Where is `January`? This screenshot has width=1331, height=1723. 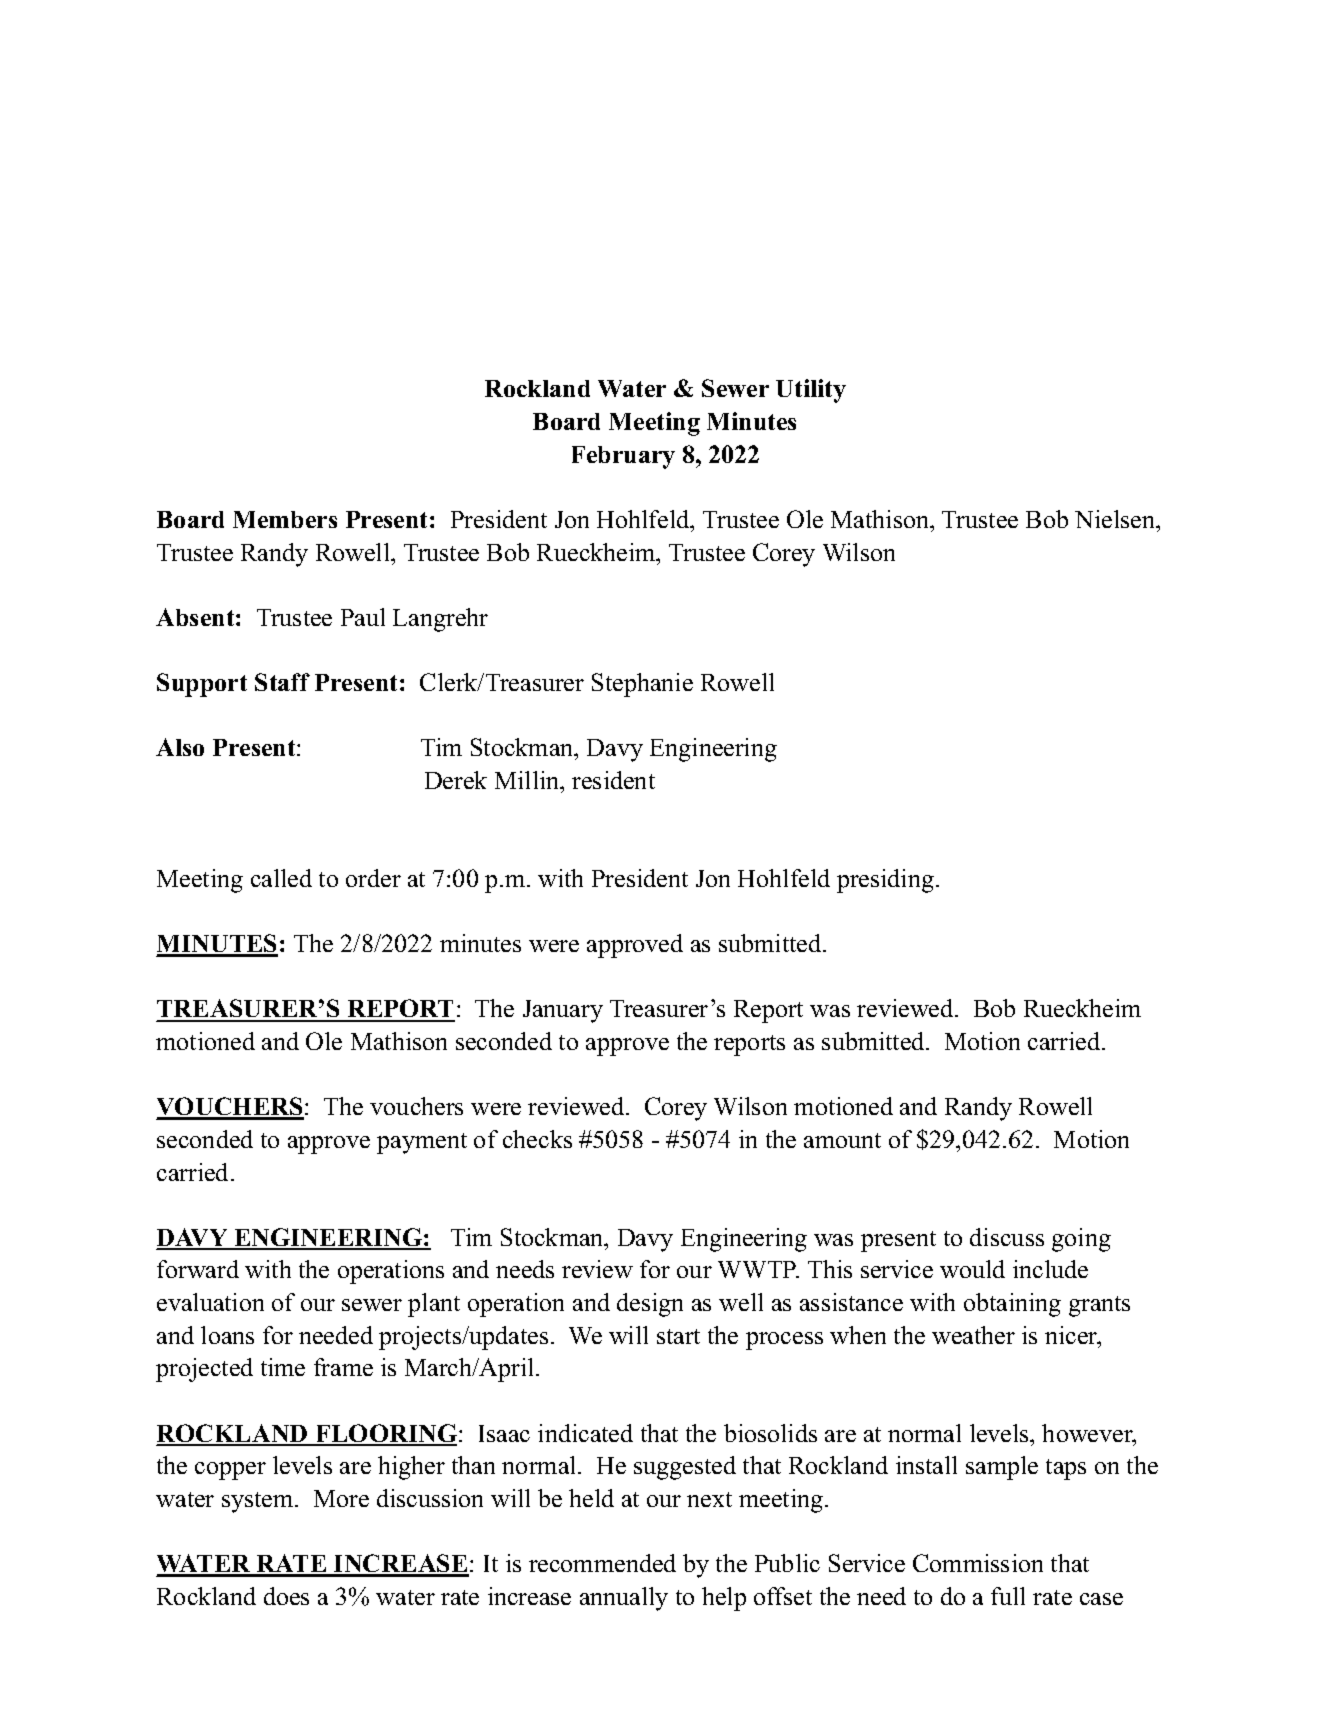
January is located at coordinates (563, 1011).
